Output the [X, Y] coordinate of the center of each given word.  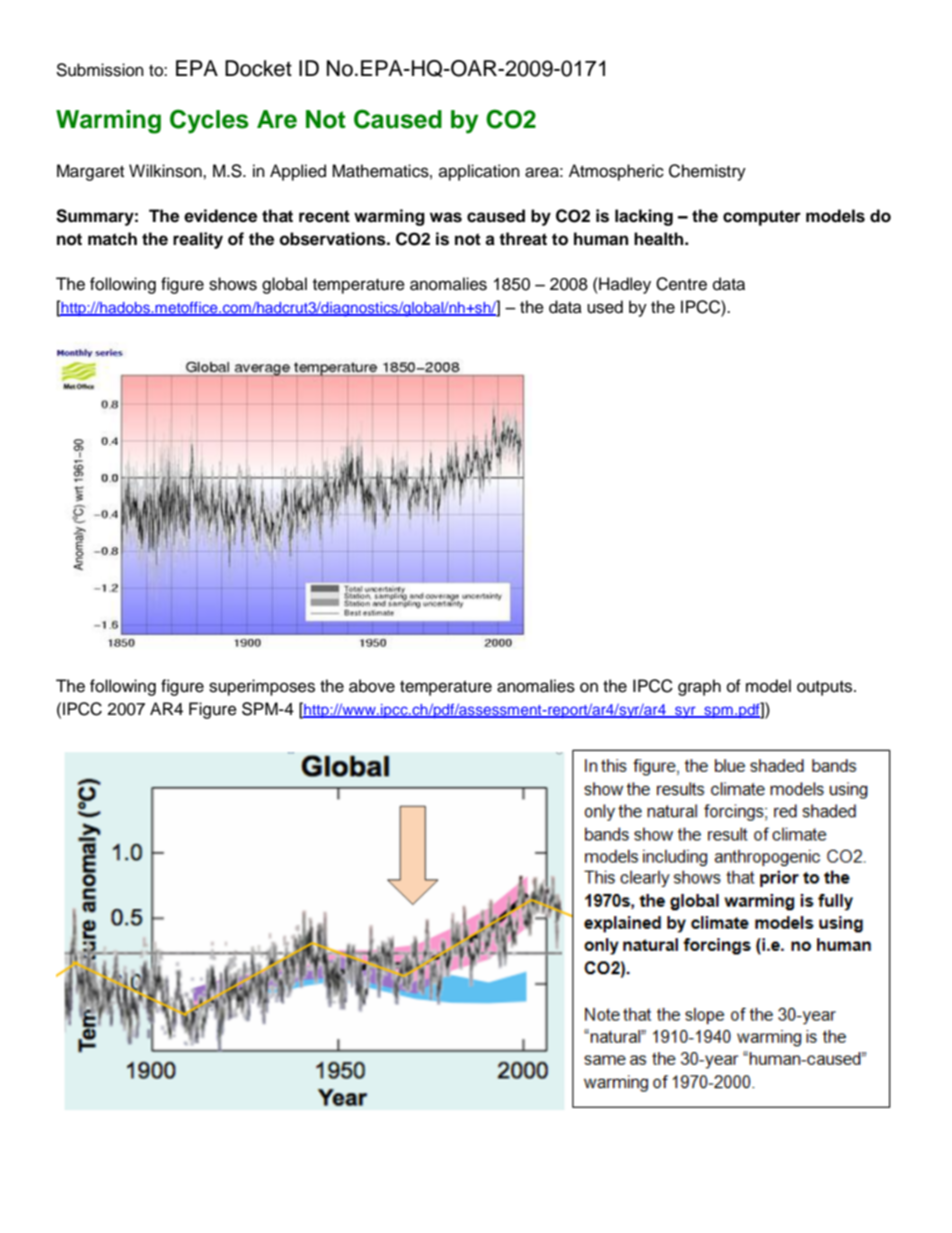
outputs [826, 688]
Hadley [624, 285]
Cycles [209, 121]
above [372, 686]
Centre [681, 284]
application [479, 172]
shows [233, 284]
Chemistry [707, 172]
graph [699, 687]
